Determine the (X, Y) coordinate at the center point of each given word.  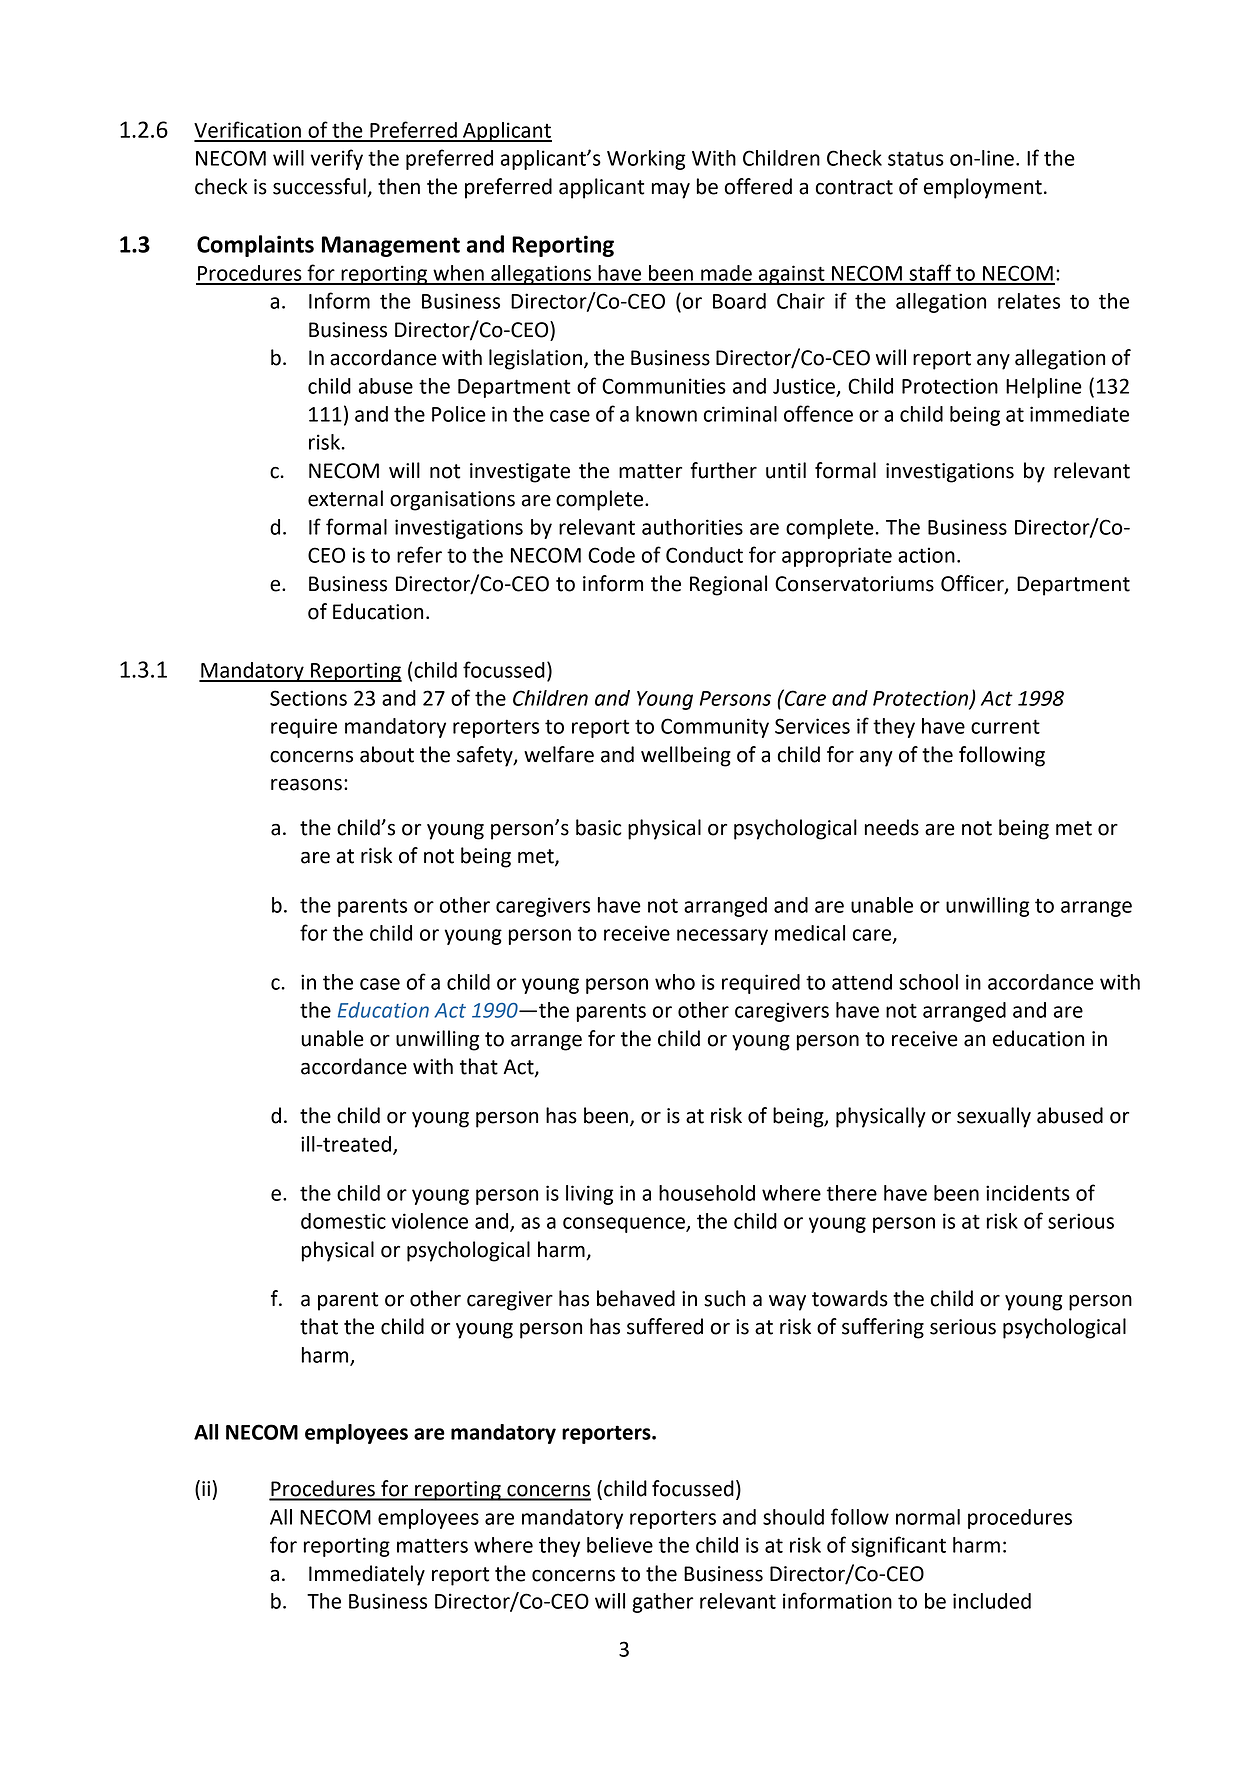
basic (599, 827)
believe (620, 1545)
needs (891, 827)
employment (983, 188)
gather (663, 1603)
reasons (306, 784)
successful (319, 186)
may (670, 191)
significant (898, 1546)
